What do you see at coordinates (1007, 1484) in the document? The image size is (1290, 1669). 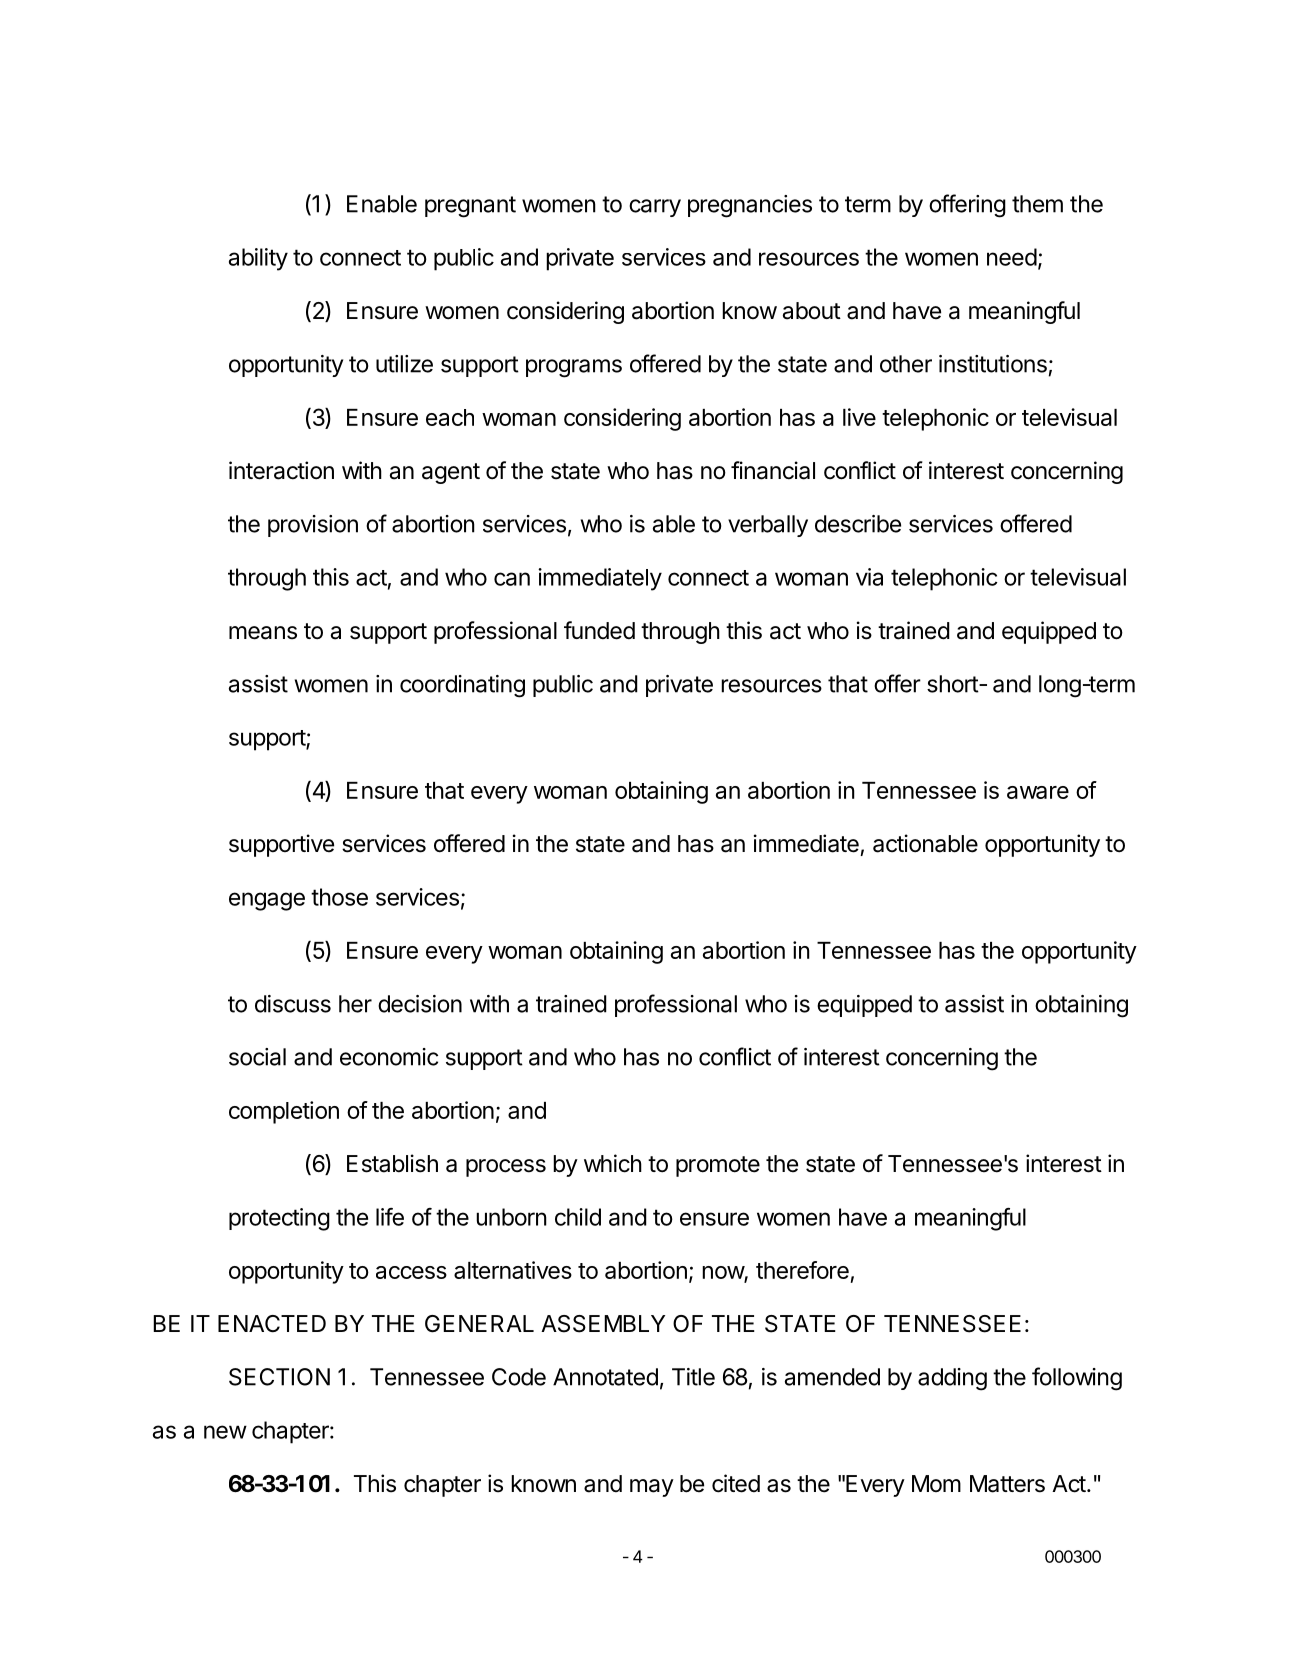 I see `Matters` at bounding box center [1007, 1484].
